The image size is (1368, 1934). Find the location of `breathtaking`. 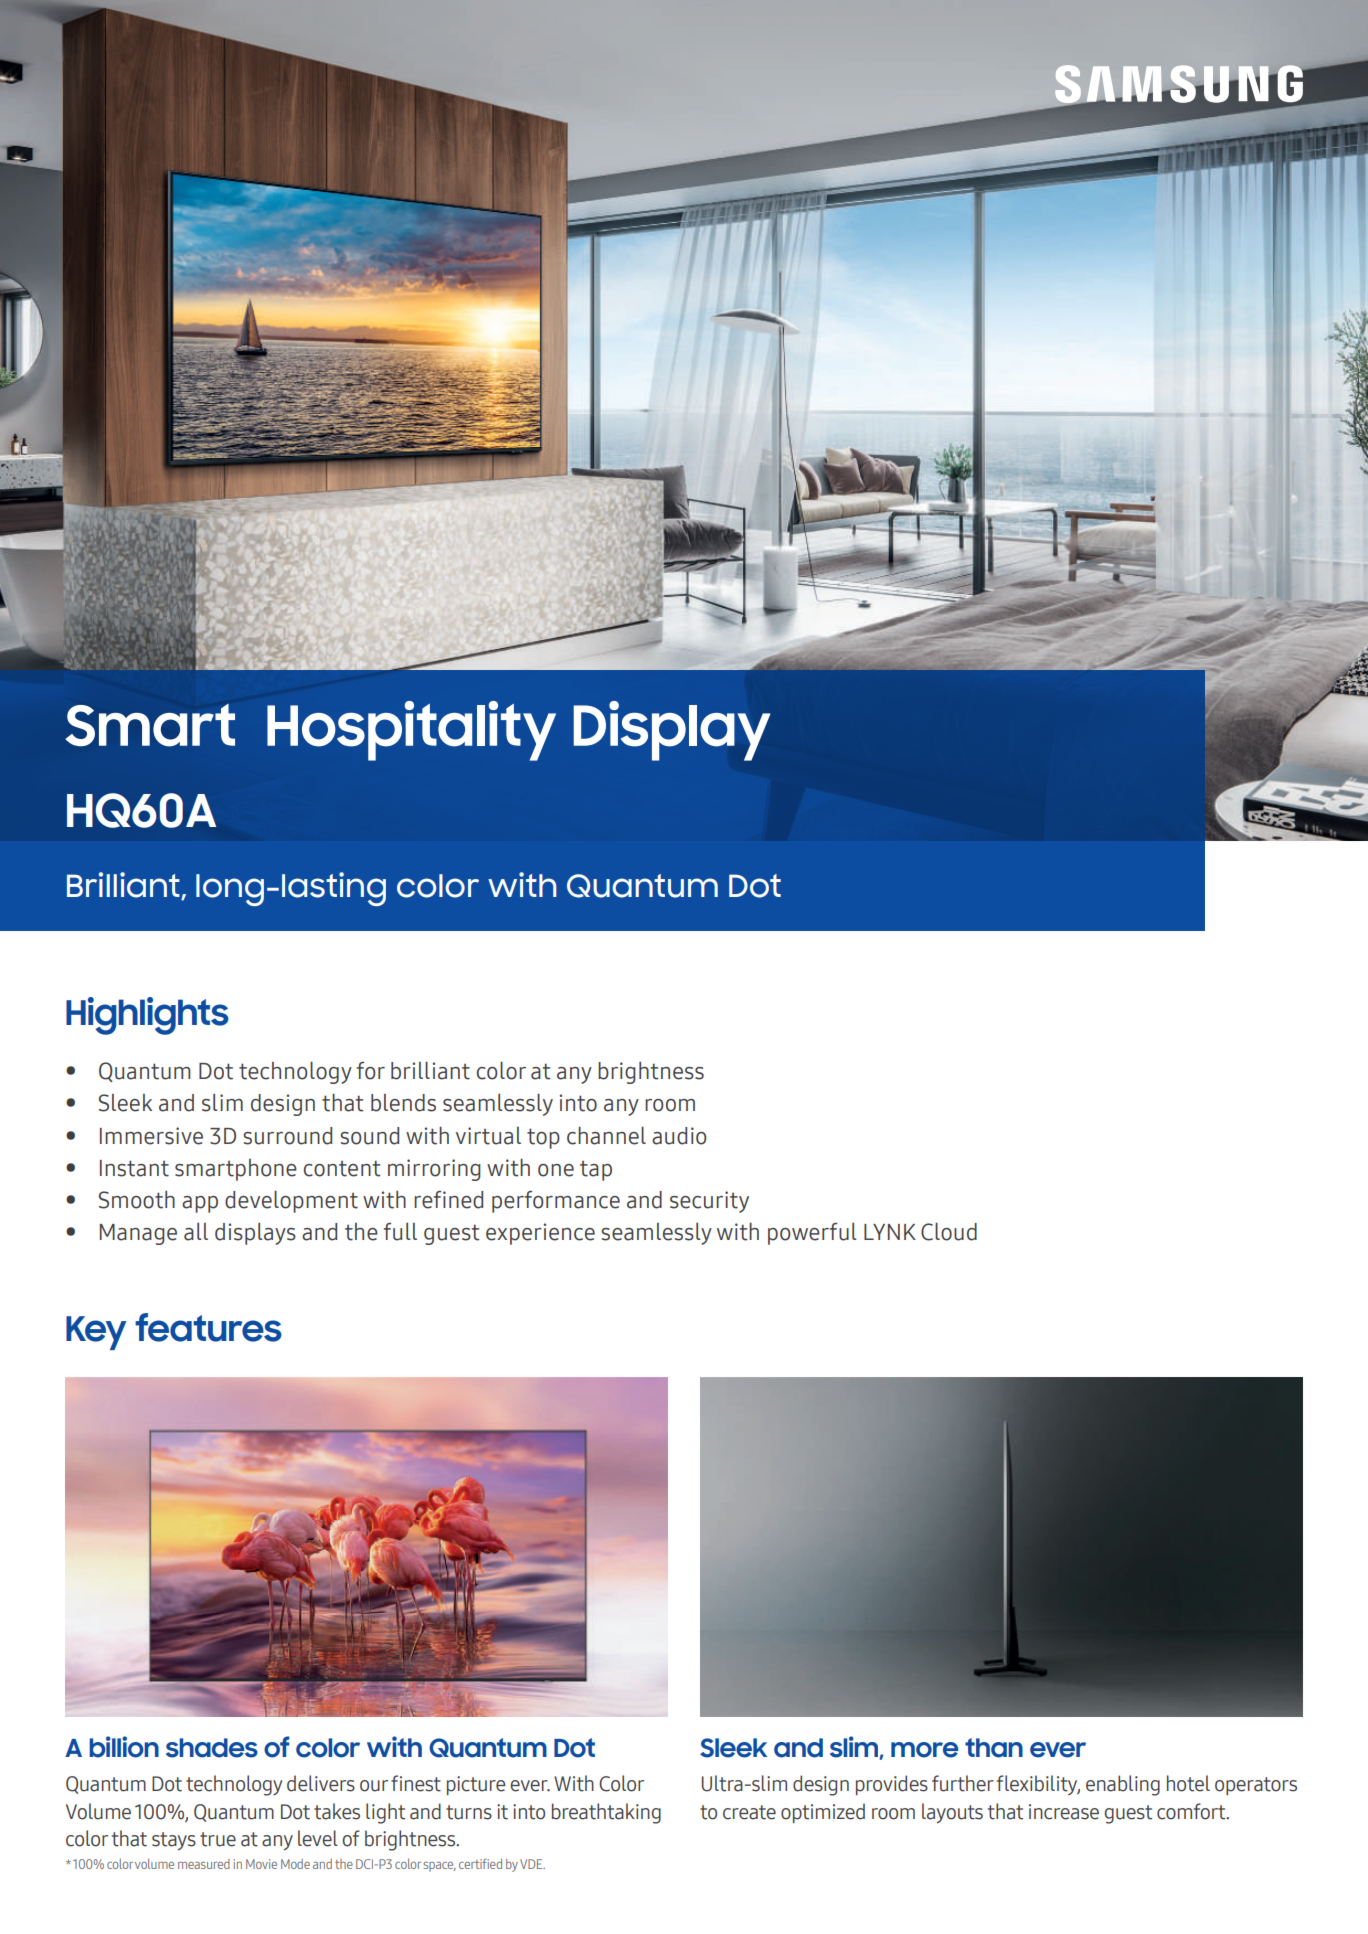

breathtaking is located at coordinates (606, 1813).
